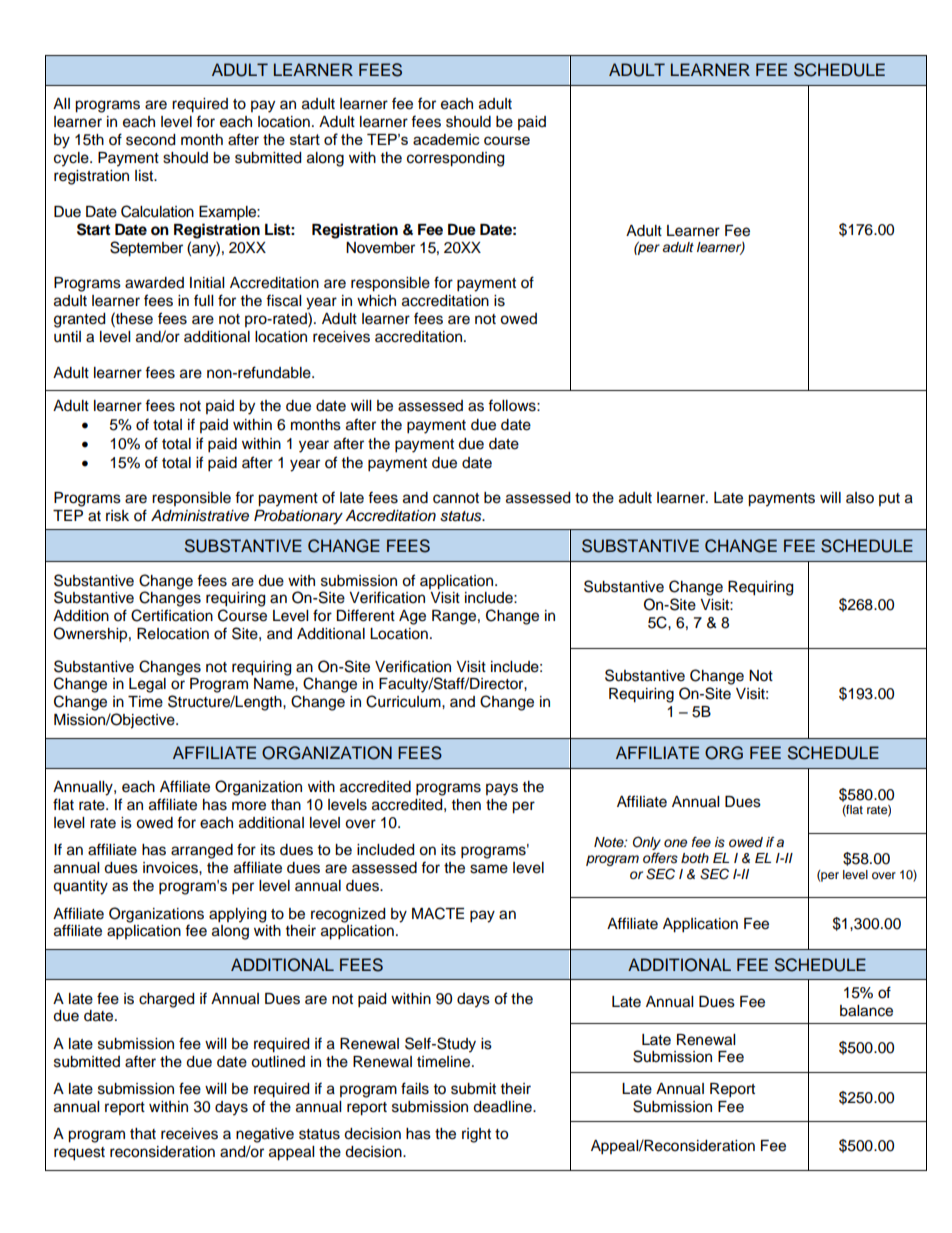 Image resolution: width=952 pixels, height=1233 pixels. Describe the element at coordinates (446, 139) in the image. I see `academic` at that location.
